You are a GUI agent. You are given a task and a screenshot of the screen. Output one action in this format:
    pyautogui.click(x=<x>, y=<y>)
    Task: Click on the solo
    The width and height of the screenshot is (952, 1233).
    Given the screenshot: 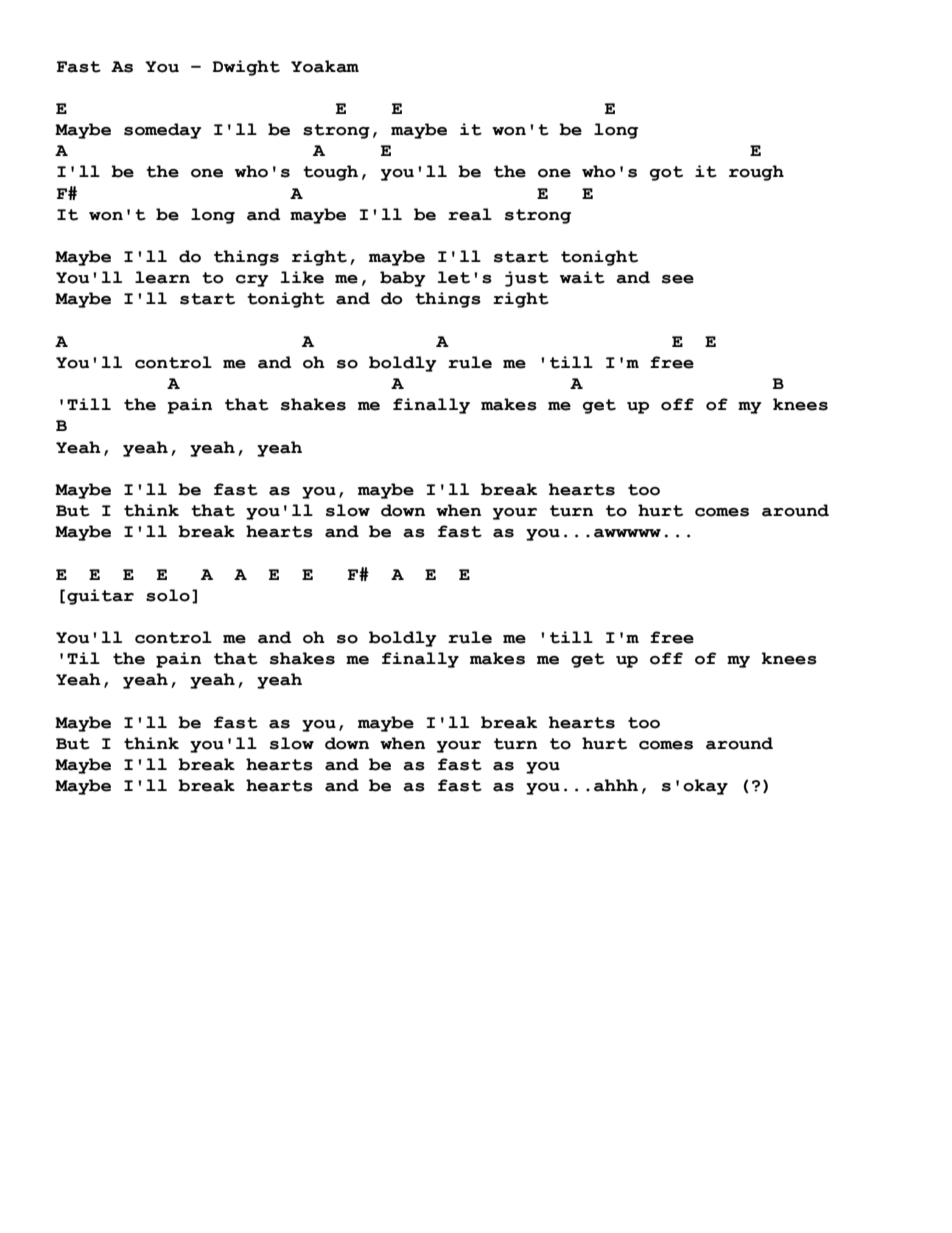 What is the action you would take?
    pyautogui.click(x=168, y=595)
